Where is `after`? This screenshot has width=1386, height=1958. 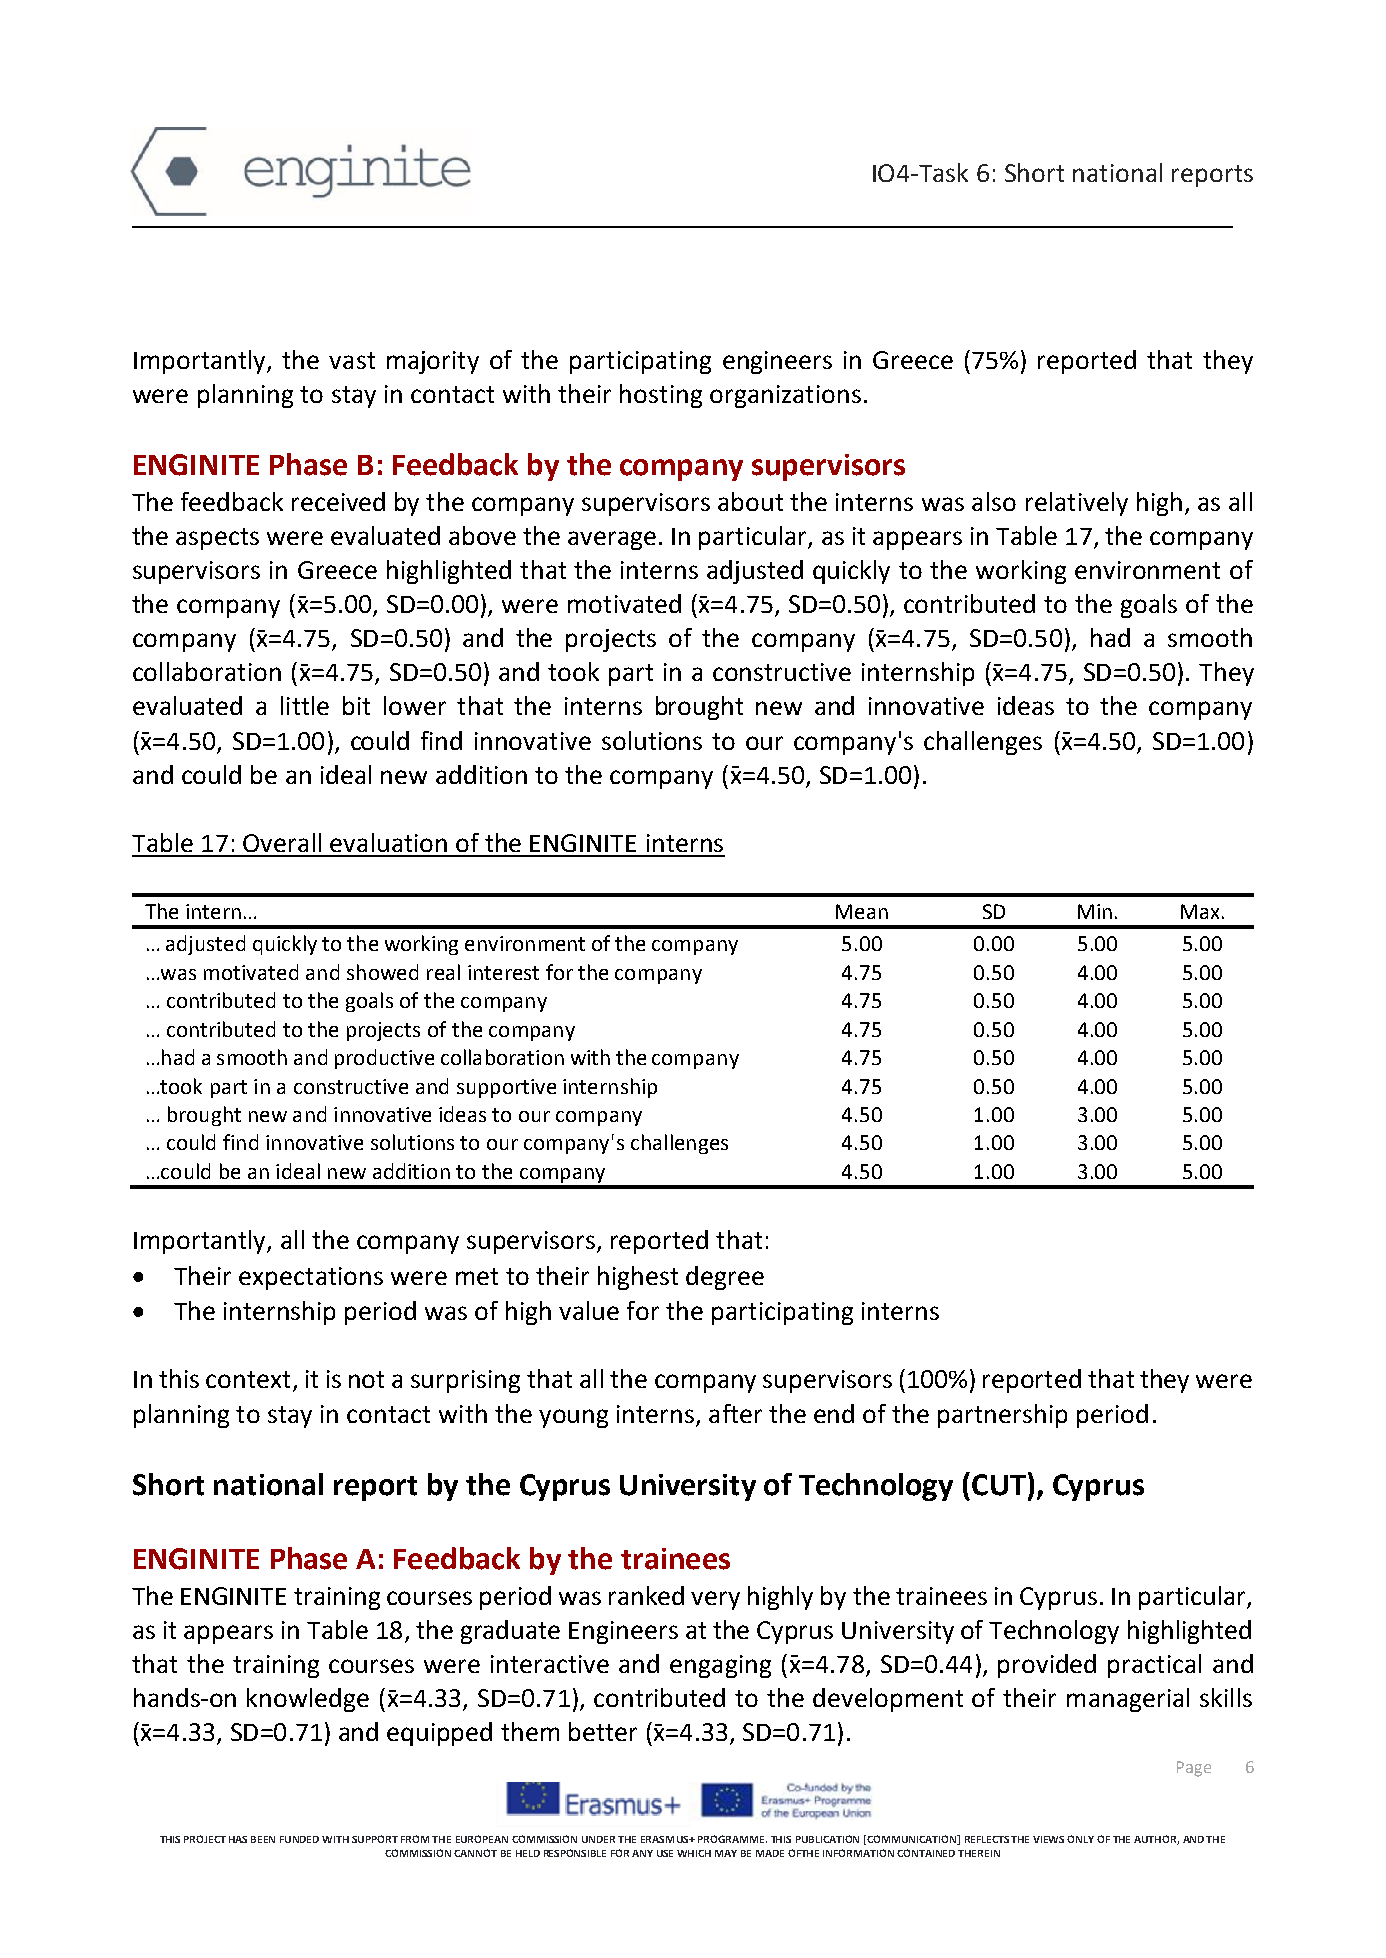 after is located at coordinates (735, 1413).
